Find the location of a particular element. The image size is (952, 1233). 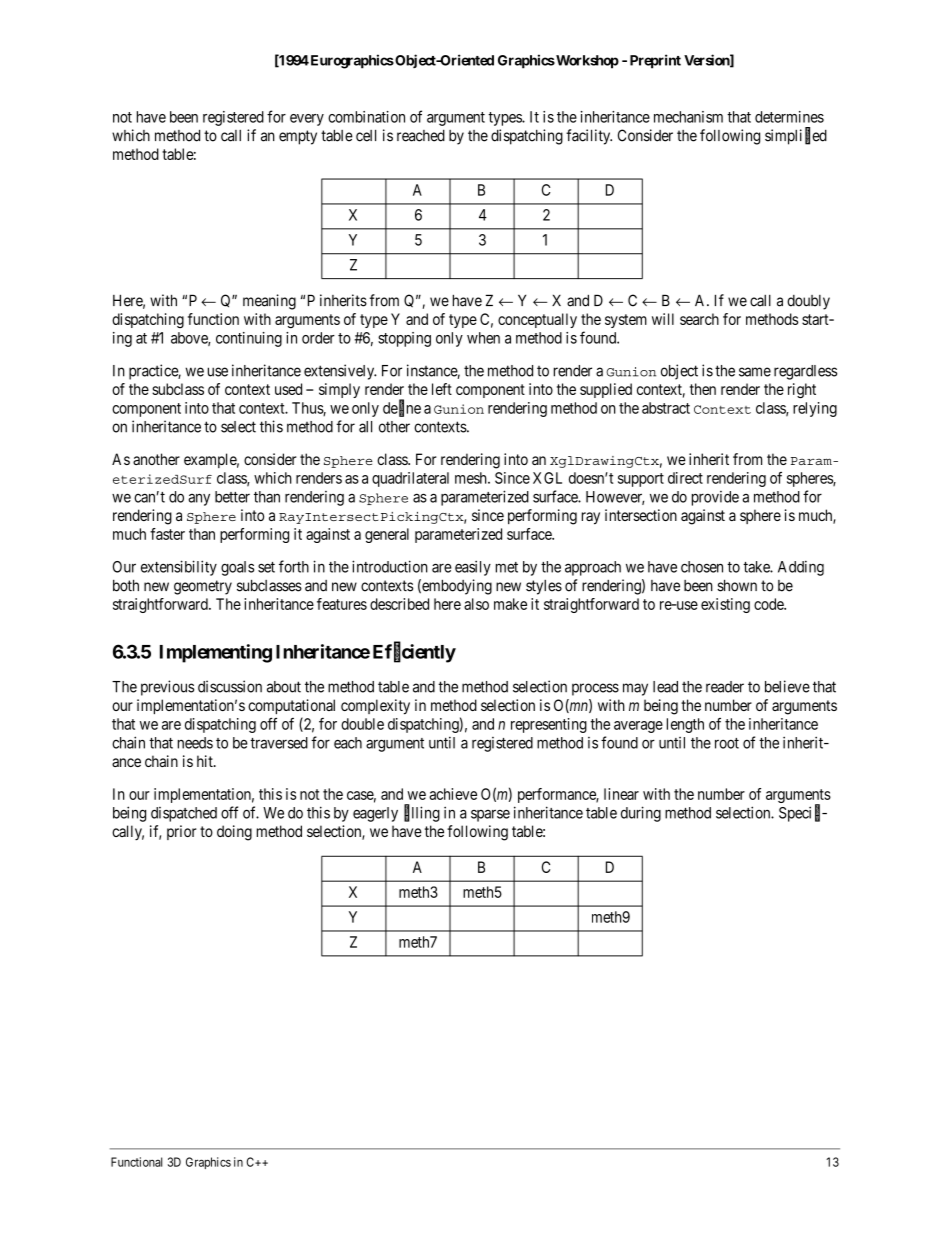

every is located at coordinates (307, 120).
